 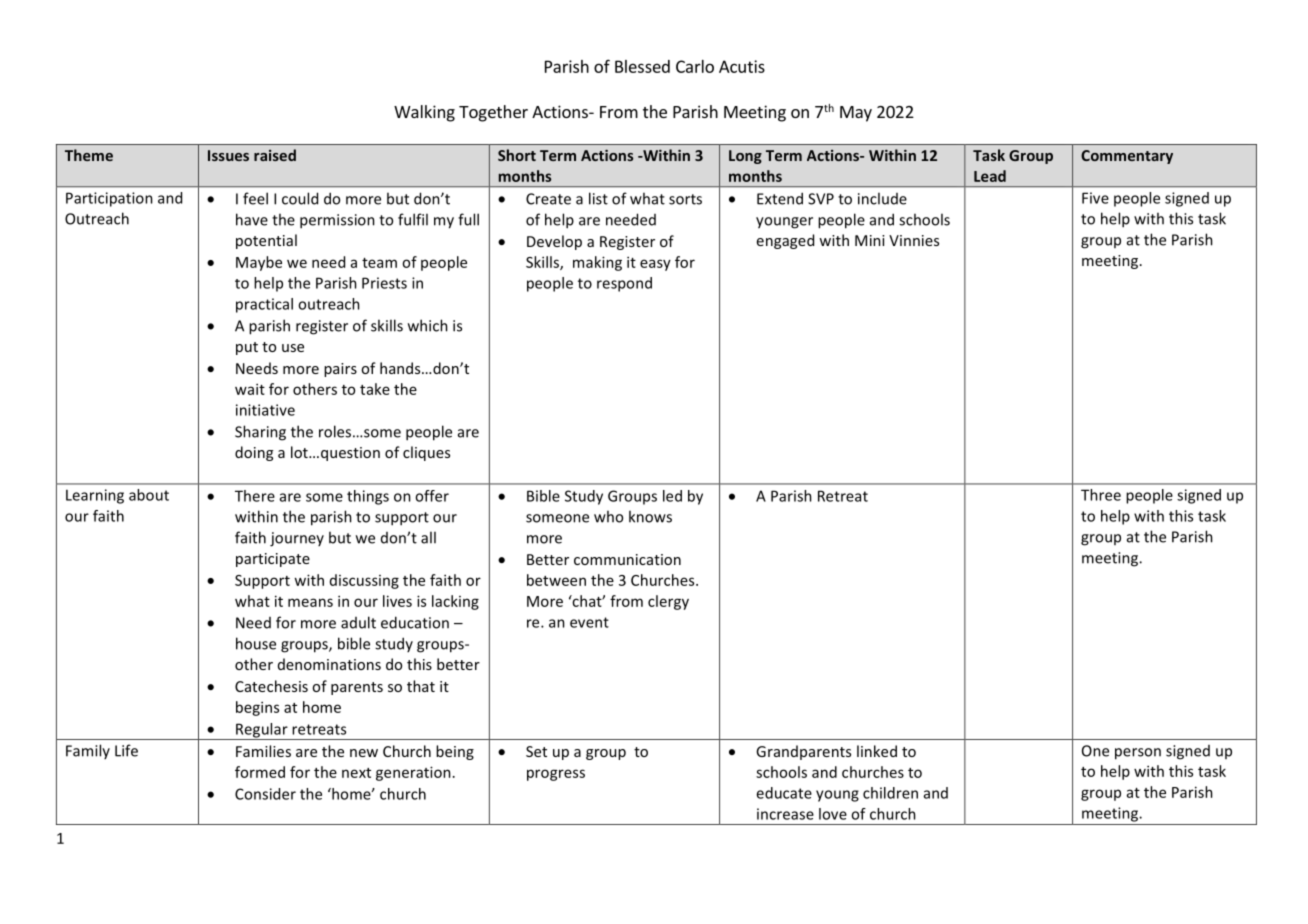 What do you see at coordinates (265, 794) in the screenshot?
I see `Consider` at bounding box center [265, 794].
